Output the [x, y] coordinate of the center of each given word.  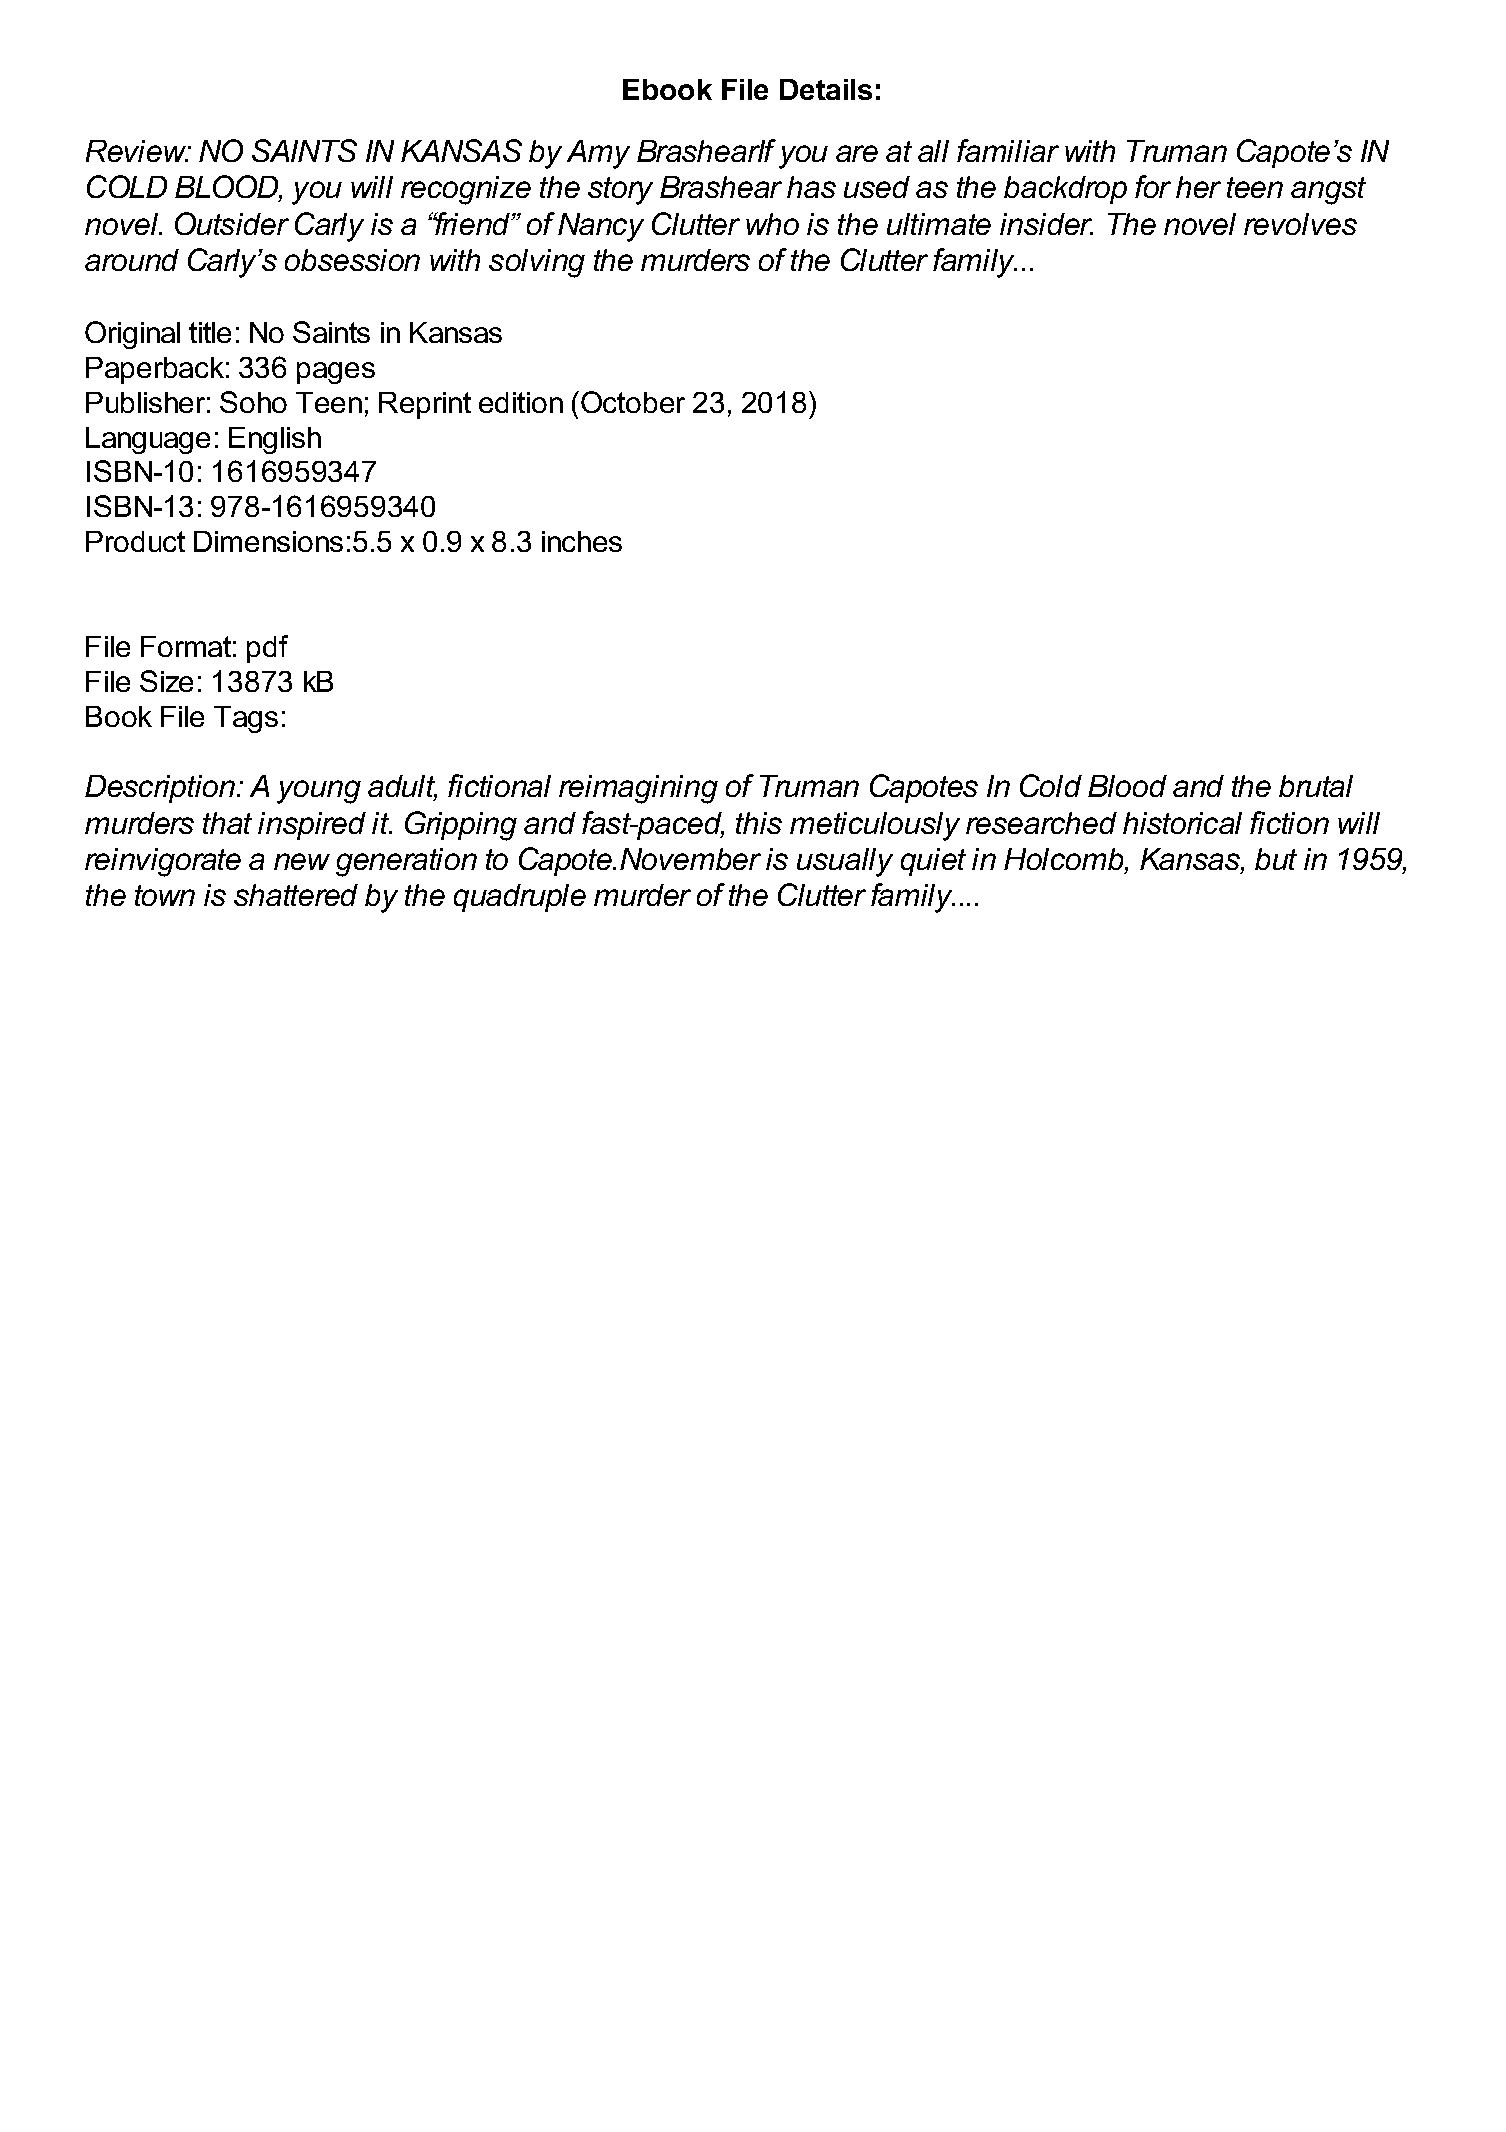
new [302, 861]
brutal [1316, 786]
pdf [267, 649]
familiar [1008, 150]
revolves [1300, 224]
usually [845, 862]
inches [582, 541]
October [631, 402]
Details [826, 89]
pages [336, 373]
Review [137, 151]
